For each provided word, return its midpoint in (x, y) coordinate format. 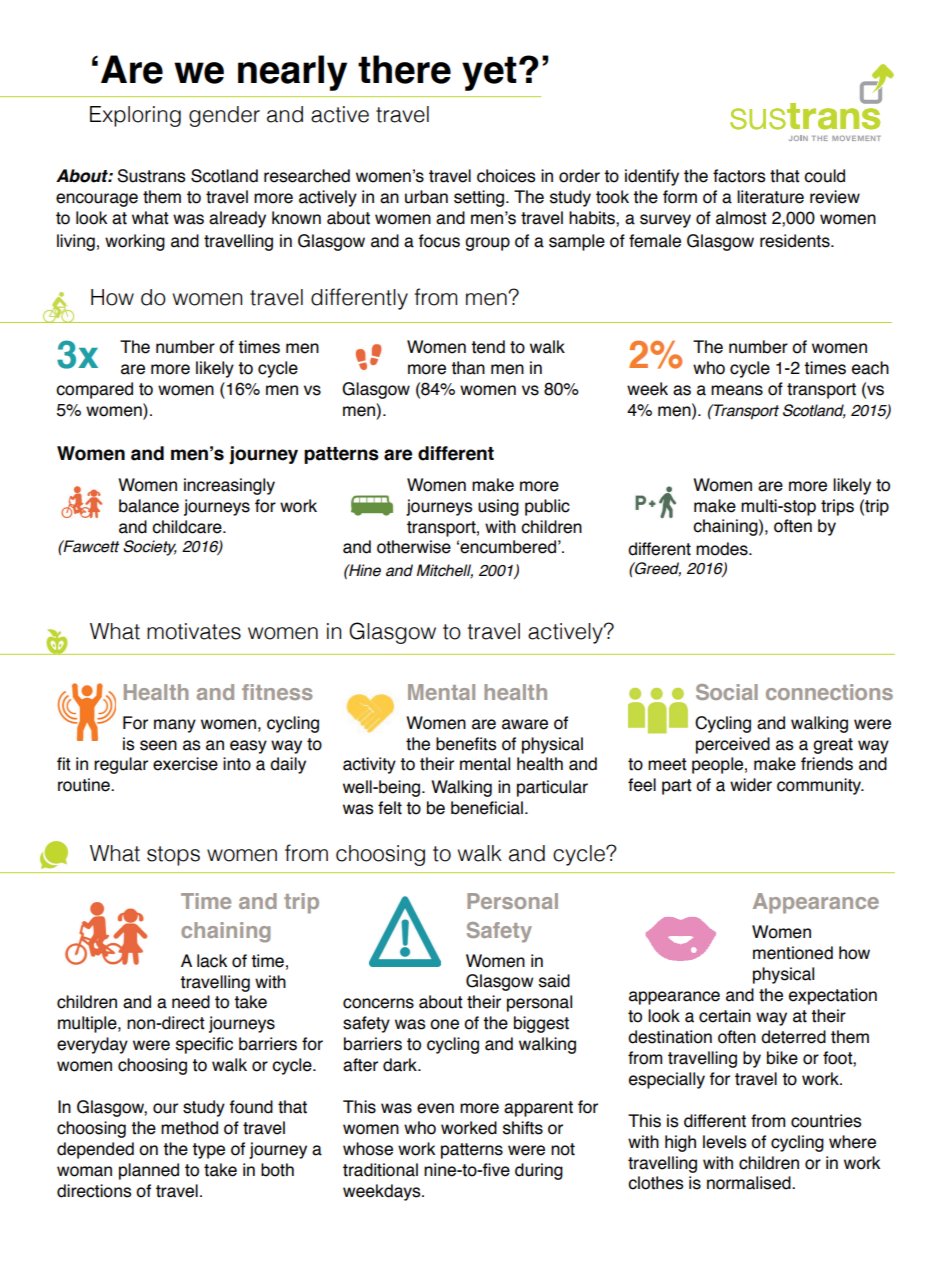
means (737, 390)
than (468, 368)
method (189, 1128)
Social (727, 692)
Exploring (135, 116)
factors (739, 176)
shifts (523, 1128)
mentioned (793, 953)
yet (489, 73)
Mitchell (445, 571)
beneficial (487, 808)
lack (212, 961)
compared (94, 390)
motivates (194, 631)
